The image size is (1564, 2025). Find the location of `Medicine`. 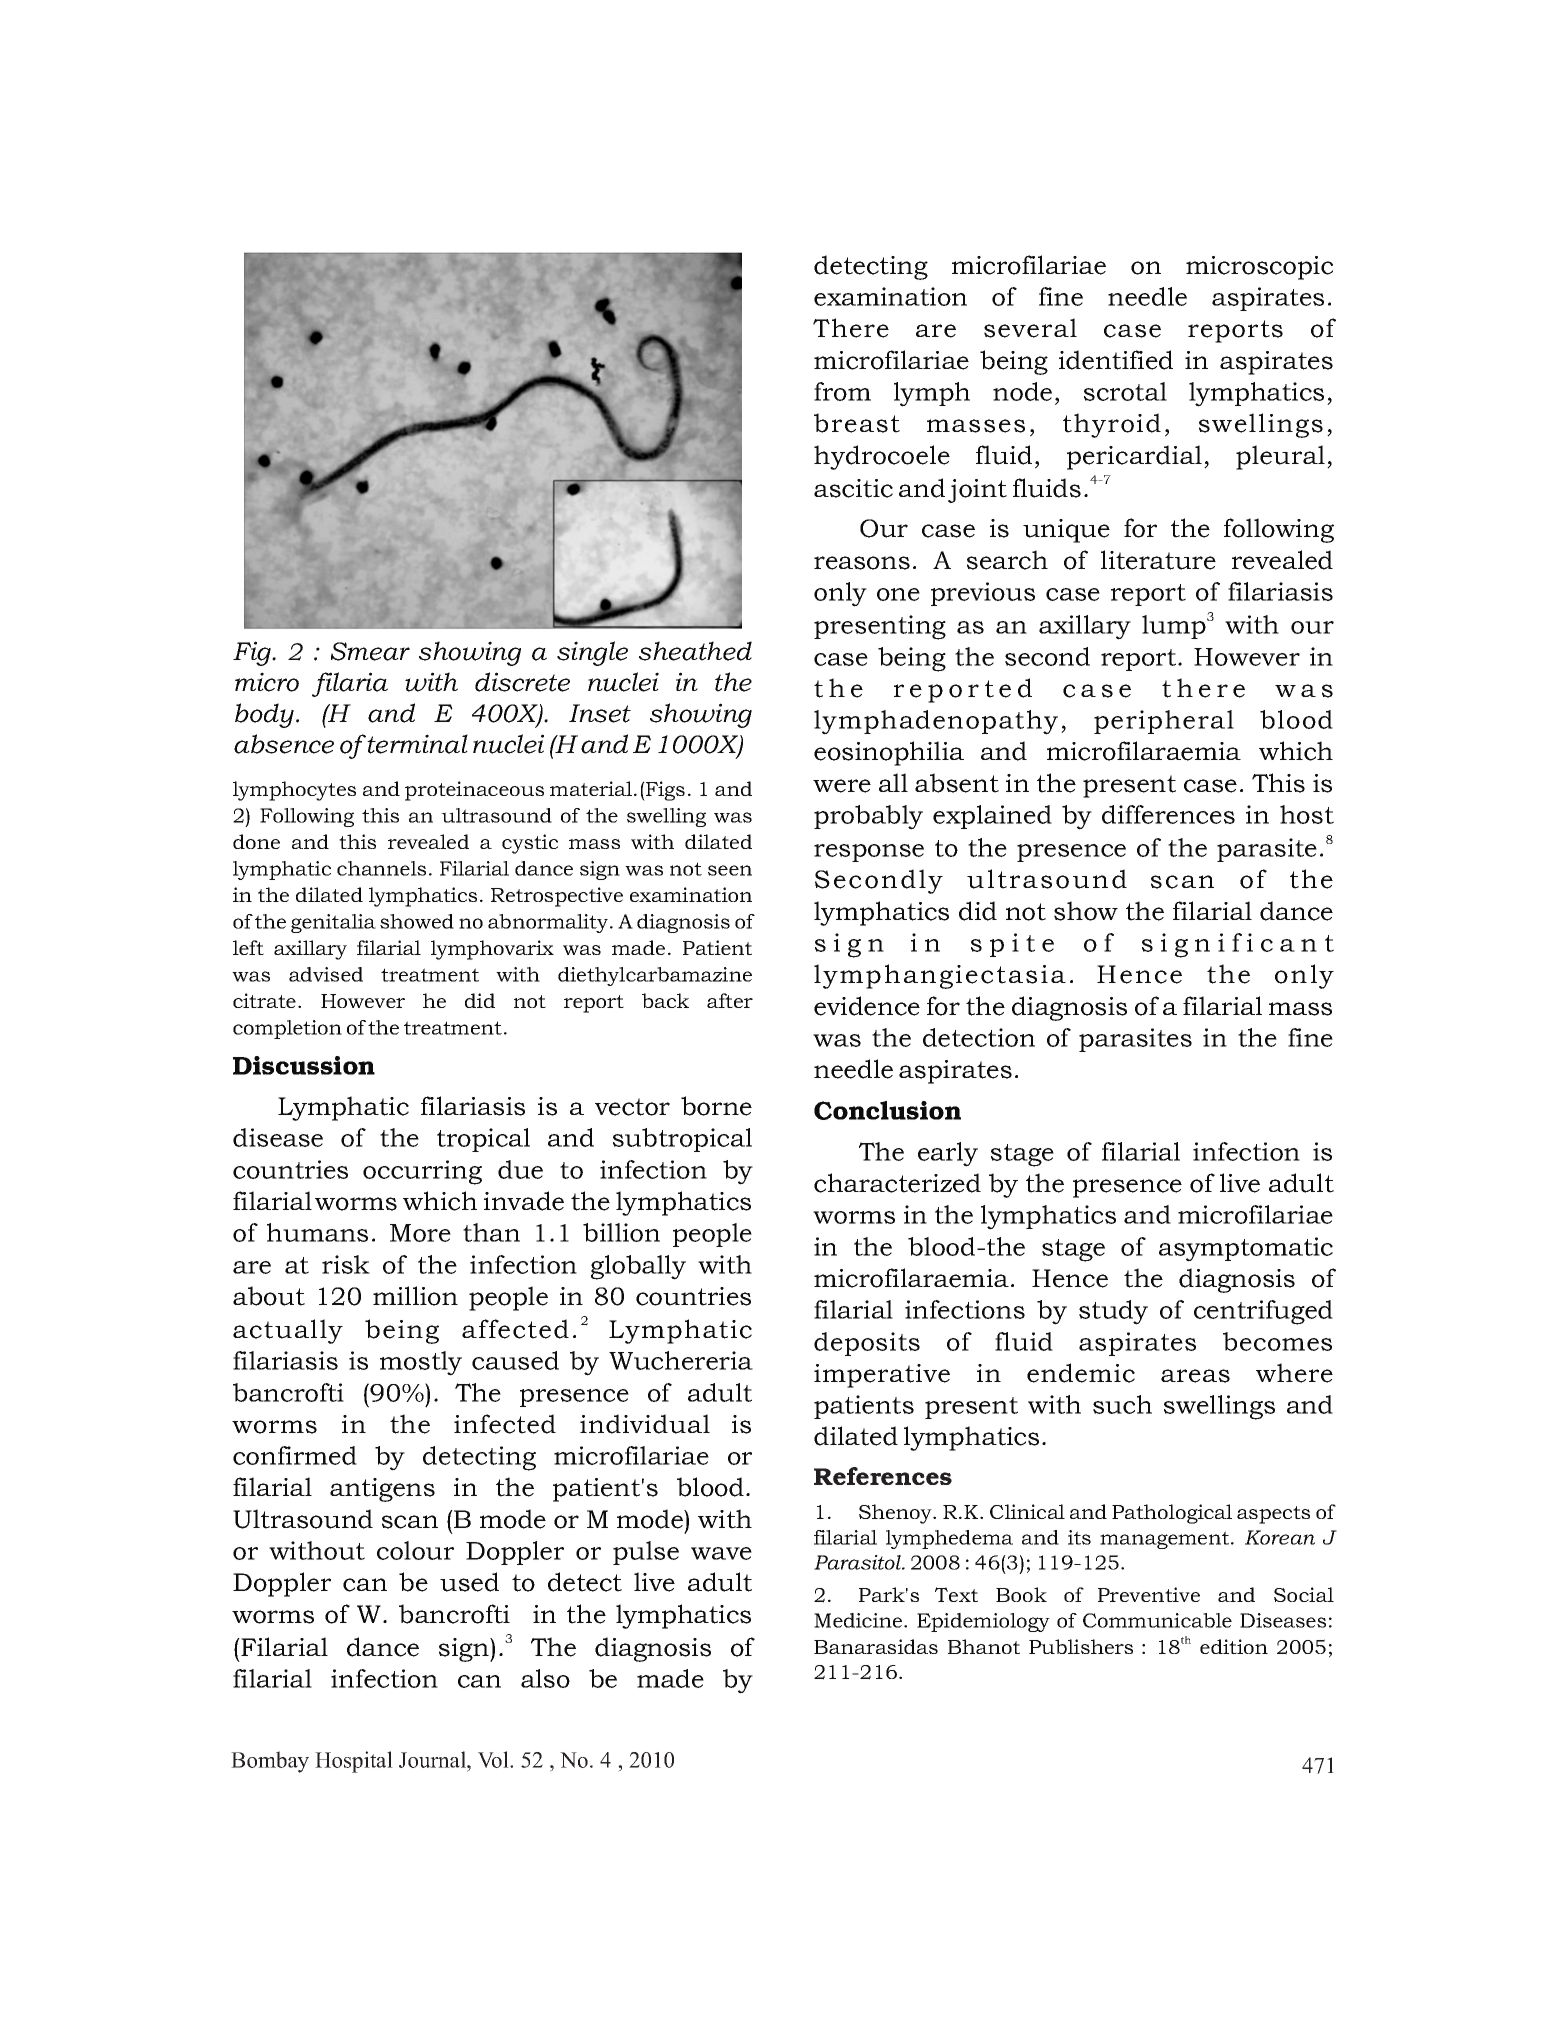

Medicine is located at coordinates (859, 1620).
